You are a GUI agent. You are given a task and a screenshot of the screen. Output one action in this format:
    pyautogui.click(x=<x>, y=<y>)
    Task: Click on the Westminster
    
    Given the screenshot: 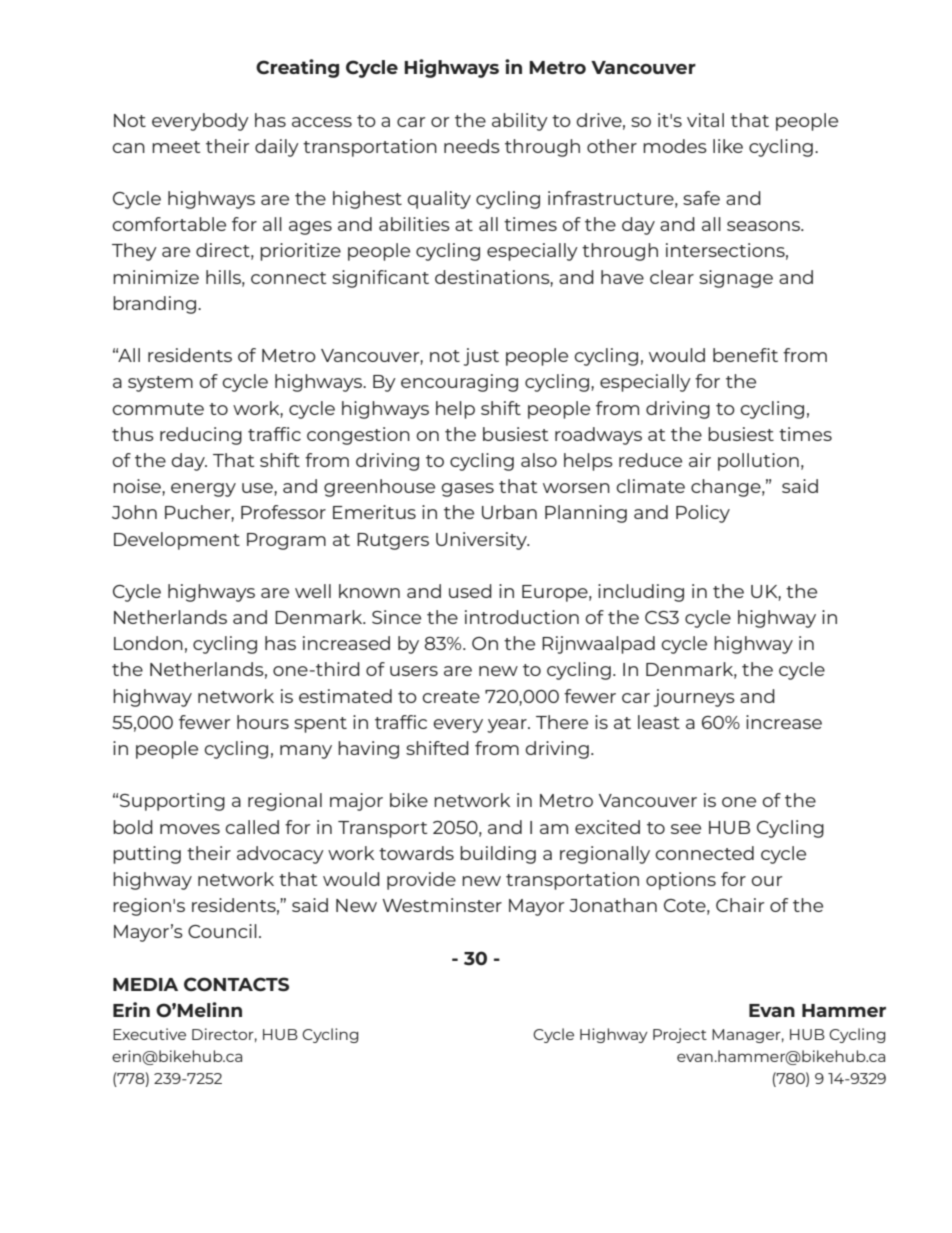 What is the action you would take?
    pyautogui.click(x=442, y=905)
